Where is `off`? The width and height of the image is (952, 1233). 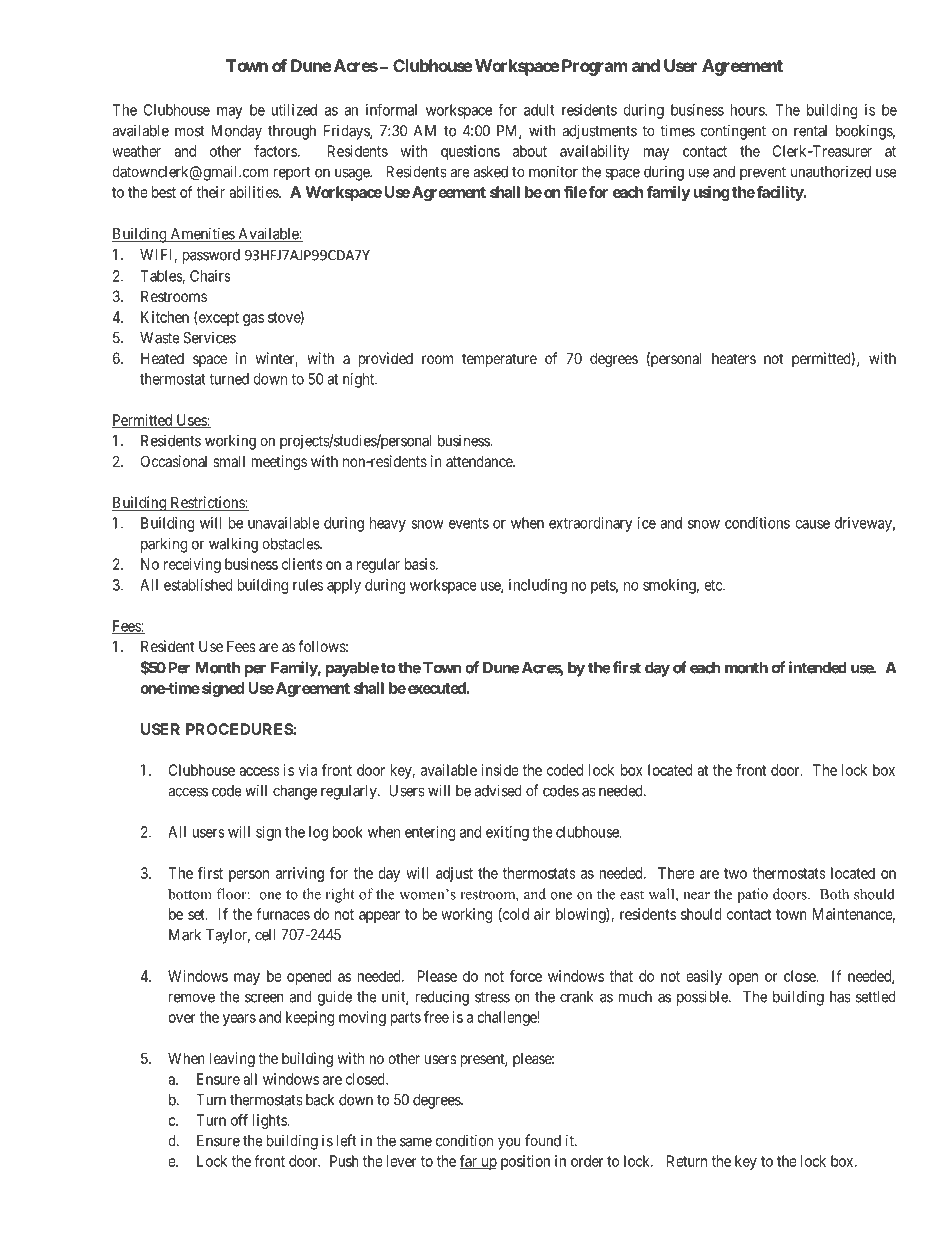
off is located at coordinates (239, 1120).
